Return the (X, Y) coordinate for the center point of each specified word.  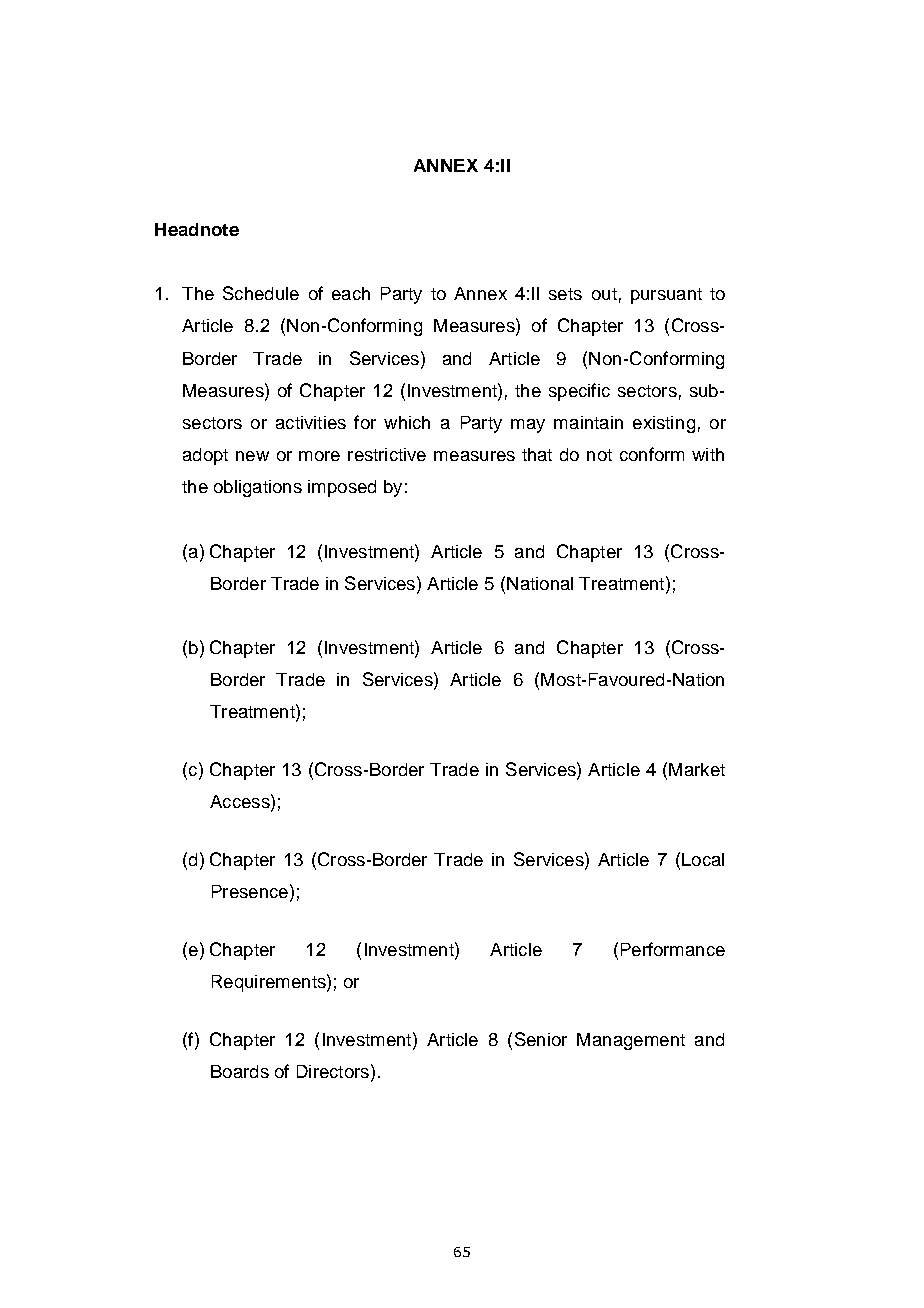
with (708, 454)
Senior (541, 1039)
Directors (333, 1071)
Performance (673, 949)
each (351, 293)
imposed (342, 488)
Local (703, 859)
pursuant (666, 296)
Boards (240, 1071)
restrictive (387, 454)
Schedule (261, 293)
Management (631, 1041)
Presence (250, 891)
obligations (258, 488)
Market (697, 769)
